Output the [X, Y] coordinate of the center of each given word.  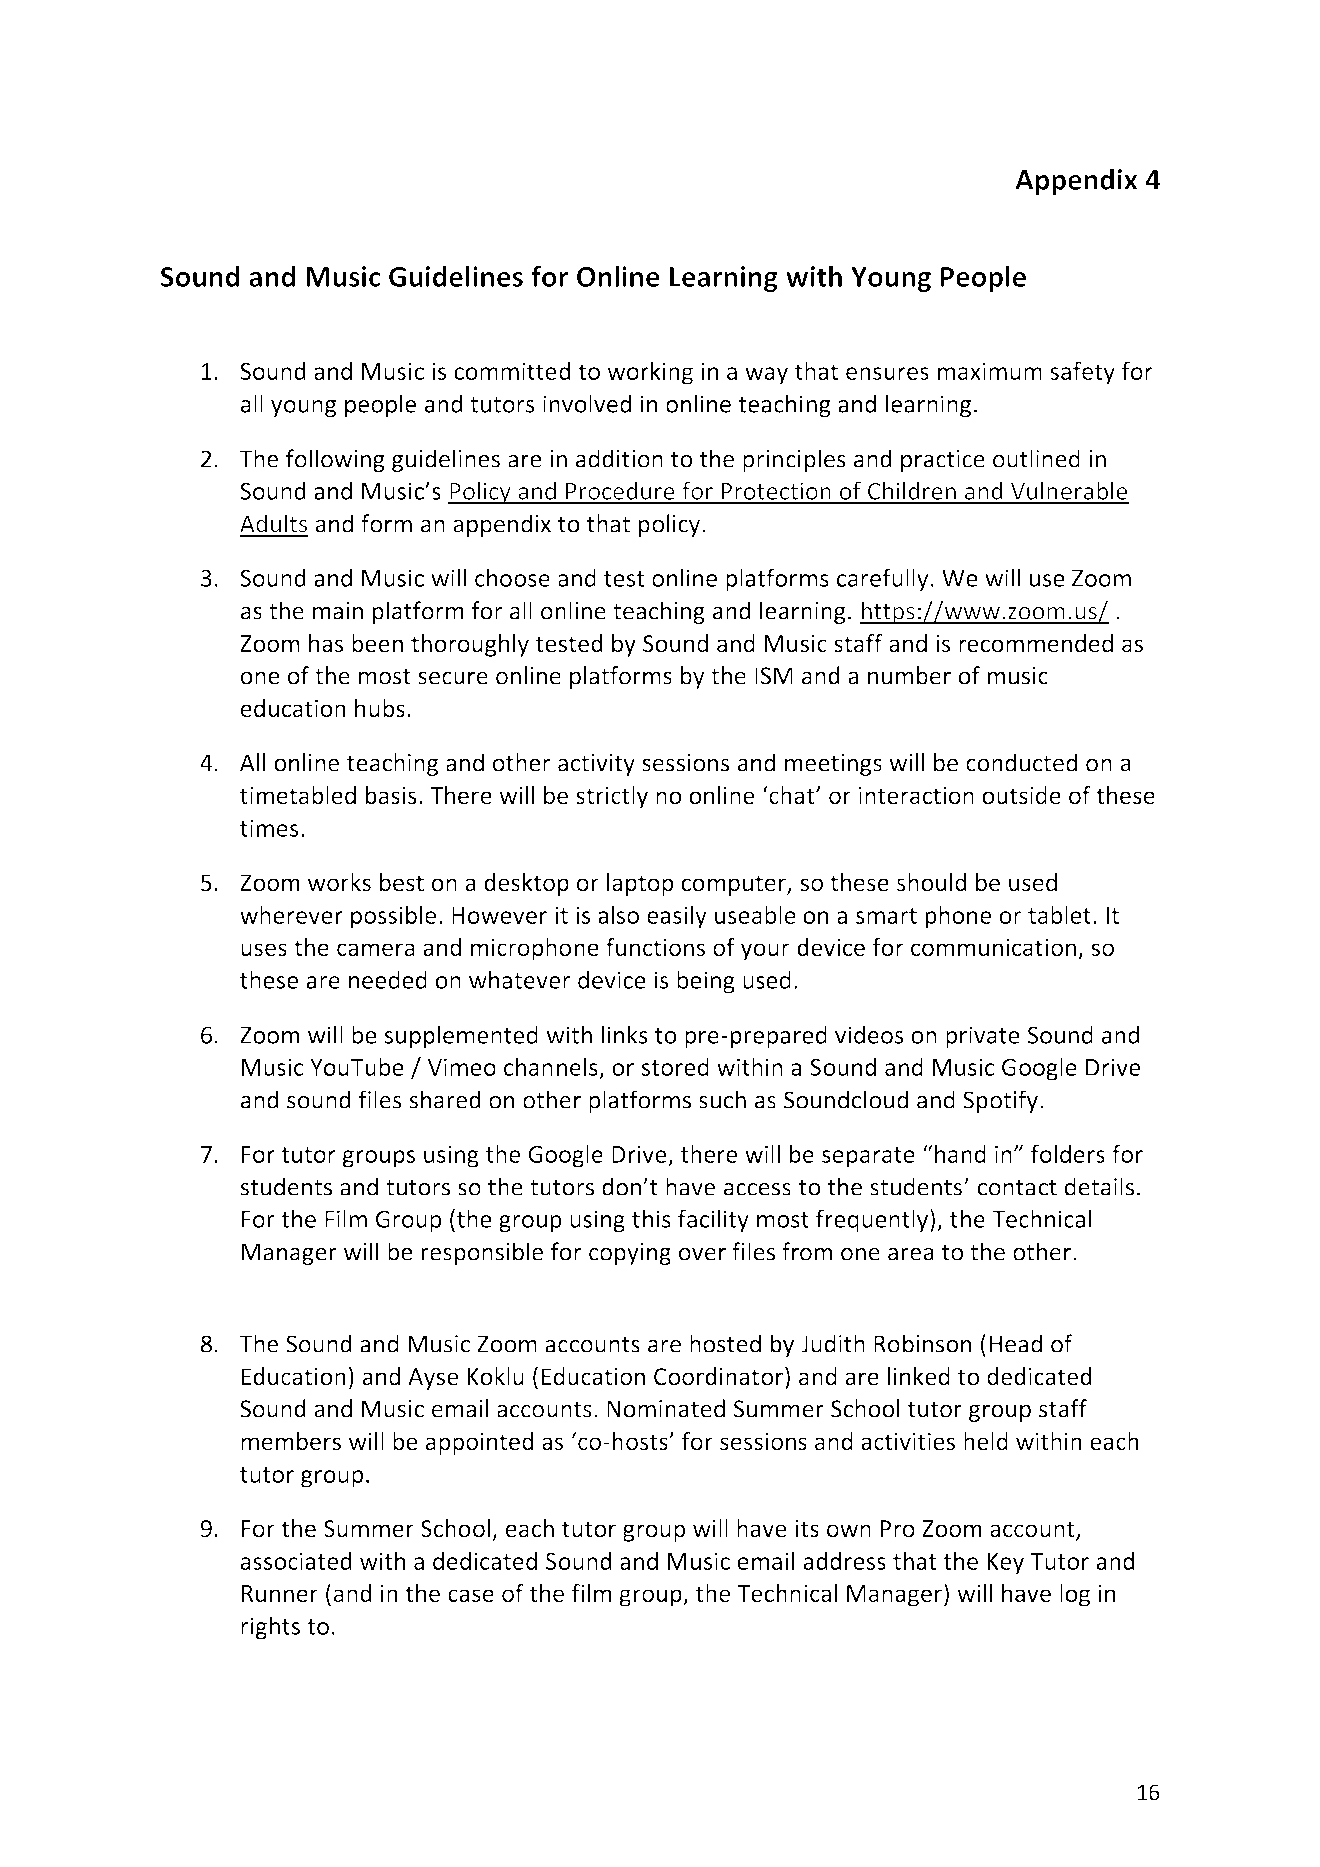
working [650, 373]
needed [388, 979]
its [807, 1529]
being [706, 982]
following [335, 460]
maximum [990, 371]
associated [296, 1560]
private [983, 1037]
